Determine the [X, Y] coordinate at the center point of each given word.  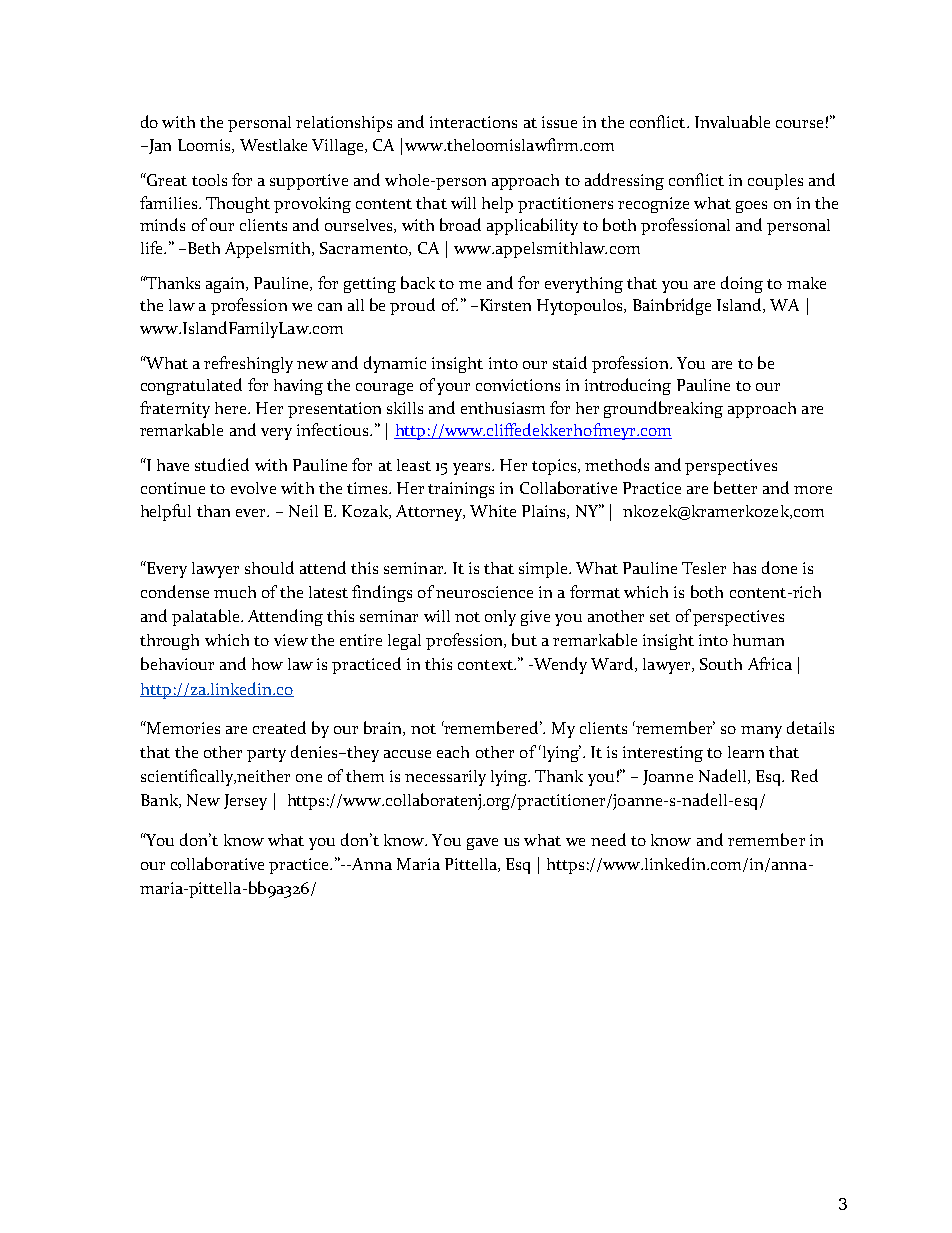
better [735, 487]
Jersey [245, 802]
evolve [253, 488]
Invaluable [732, 121]
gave [482, 844]
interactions [473, 122]
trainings [461, 490]
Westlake [273, 145]
